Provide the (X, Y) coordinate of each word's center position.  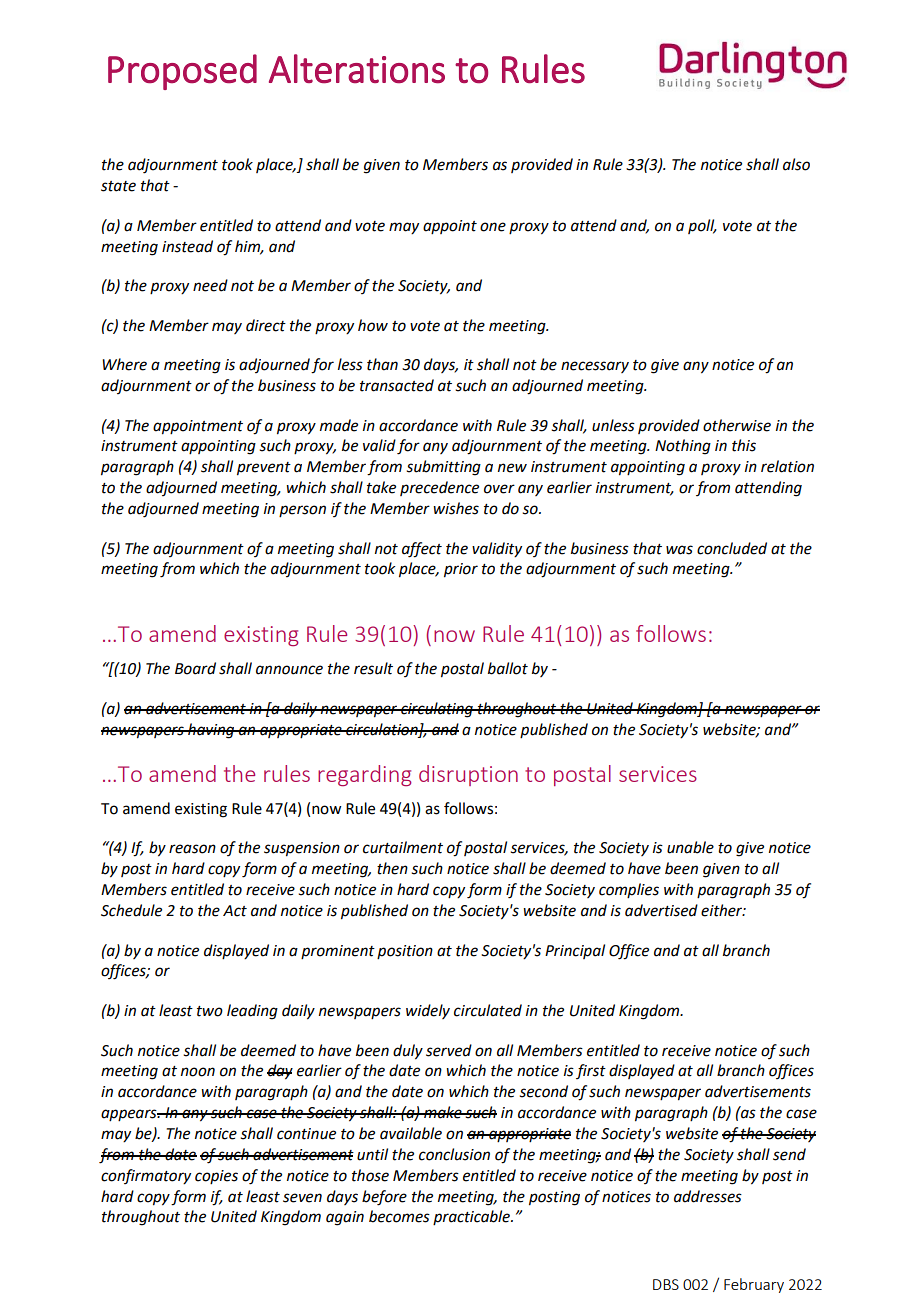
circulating (437, 710)
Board (195, 668)
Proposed (182, 72)
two (210, 1011)
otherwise (737, 425)
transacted (397, 385)
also (796, 164)
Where (124, 364)
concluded (732, 548)
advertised (661, 910)
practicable (472, 1217)
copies (216, 1177)
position (405, 952)
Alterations (357, 69)
